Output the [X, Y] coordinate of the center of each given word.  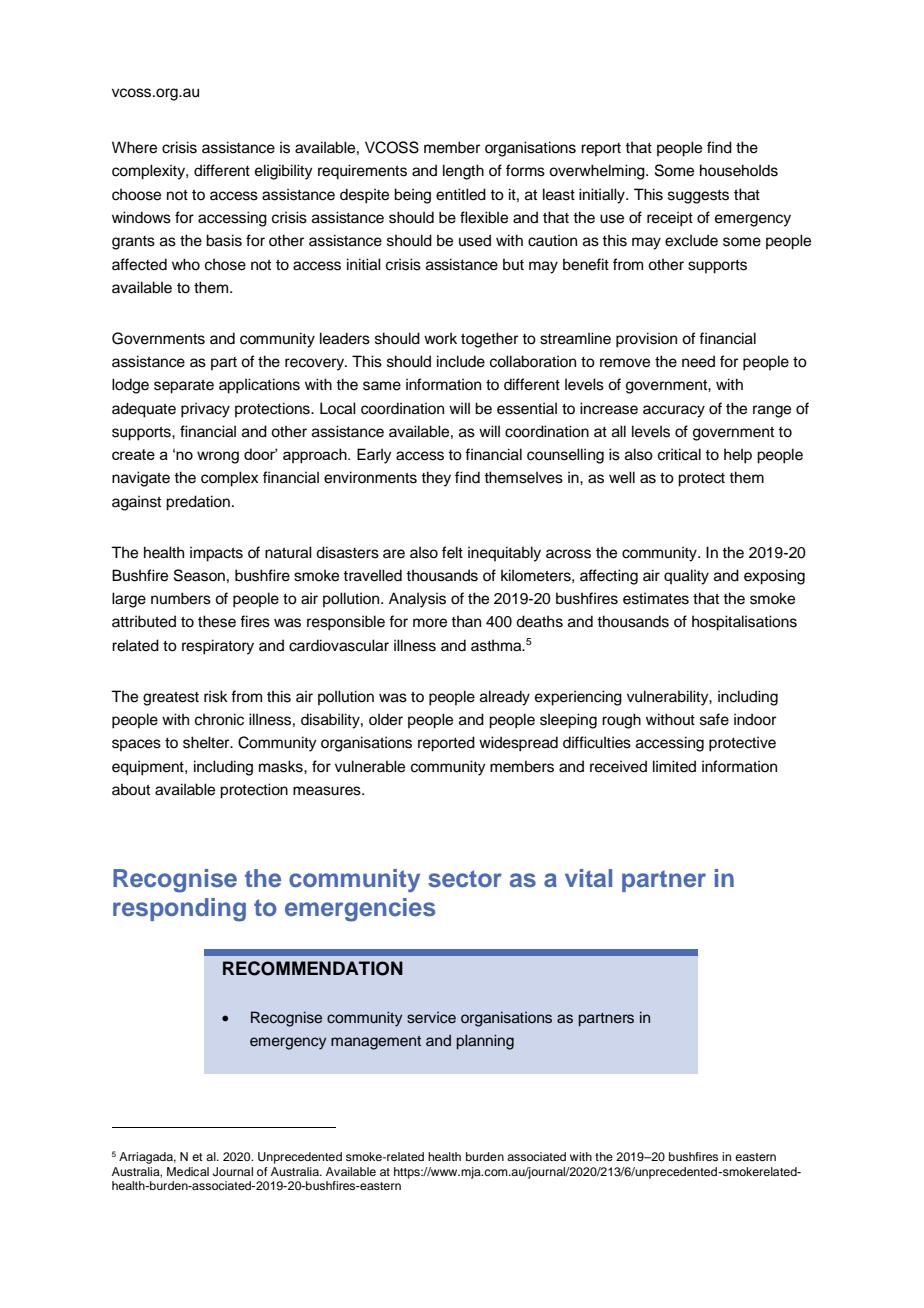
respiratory [218, 647]
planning [485, 1042]
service [431, 1018]
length [463, 172]
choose [136, 194]
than [466, 621]
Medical [188, 1171]
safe [714, 719]
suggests [698, 197]
